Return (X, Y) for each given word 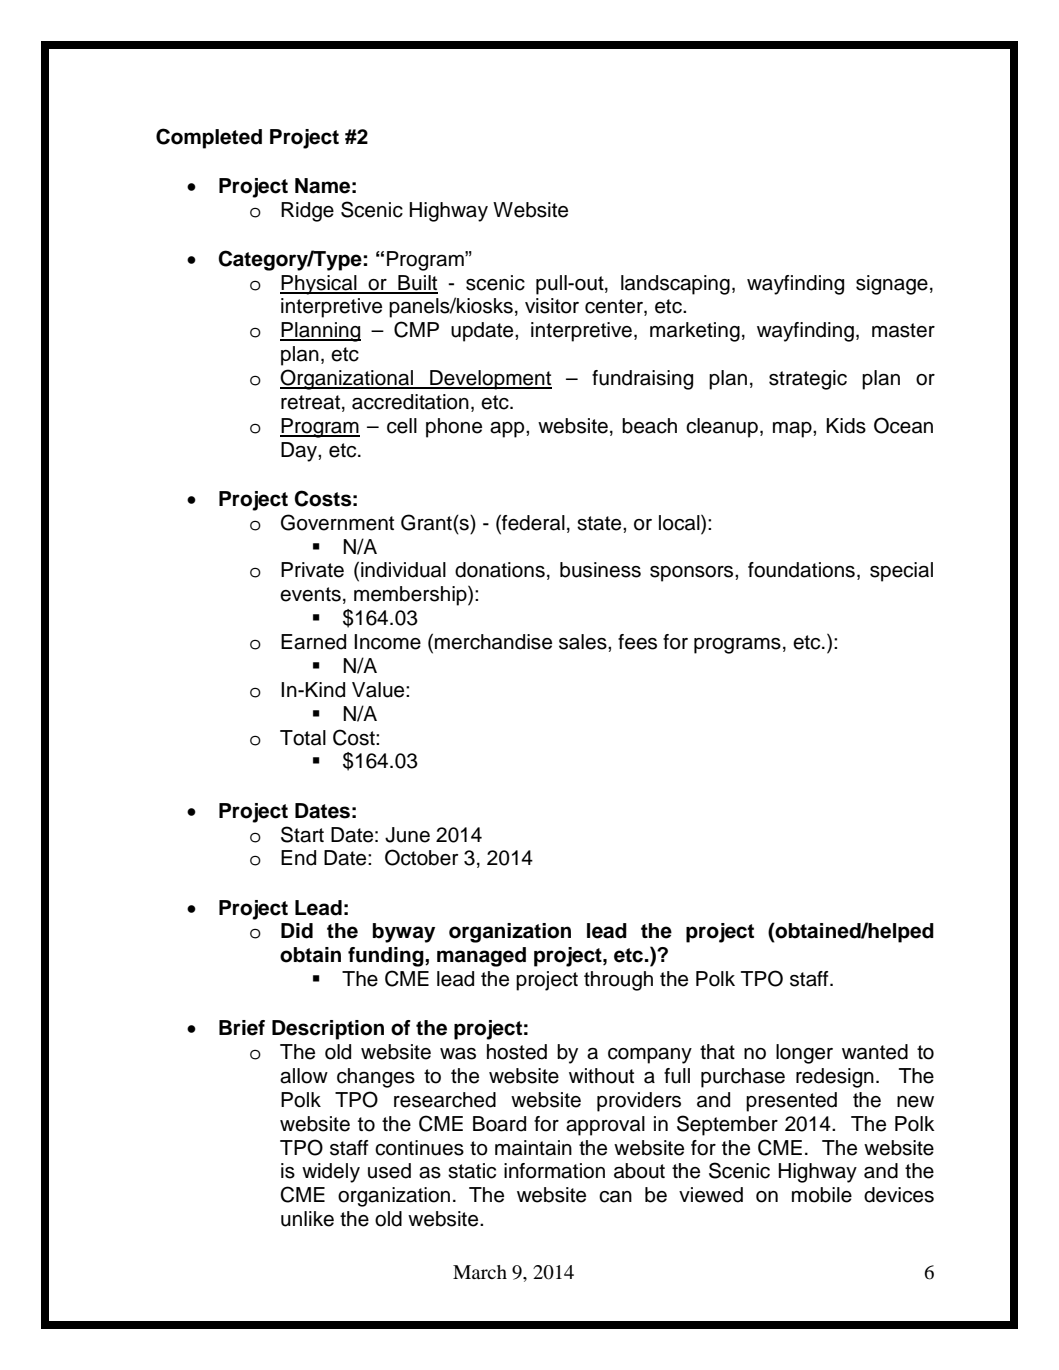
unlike (307, 1219)
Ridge (307, 212)
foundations (801, 570)
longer (804, 1054)
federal (532, 522)
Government (337, 522)
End (298, 858)
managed (481, 957)
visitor (552, 306)
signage (892, 285)
